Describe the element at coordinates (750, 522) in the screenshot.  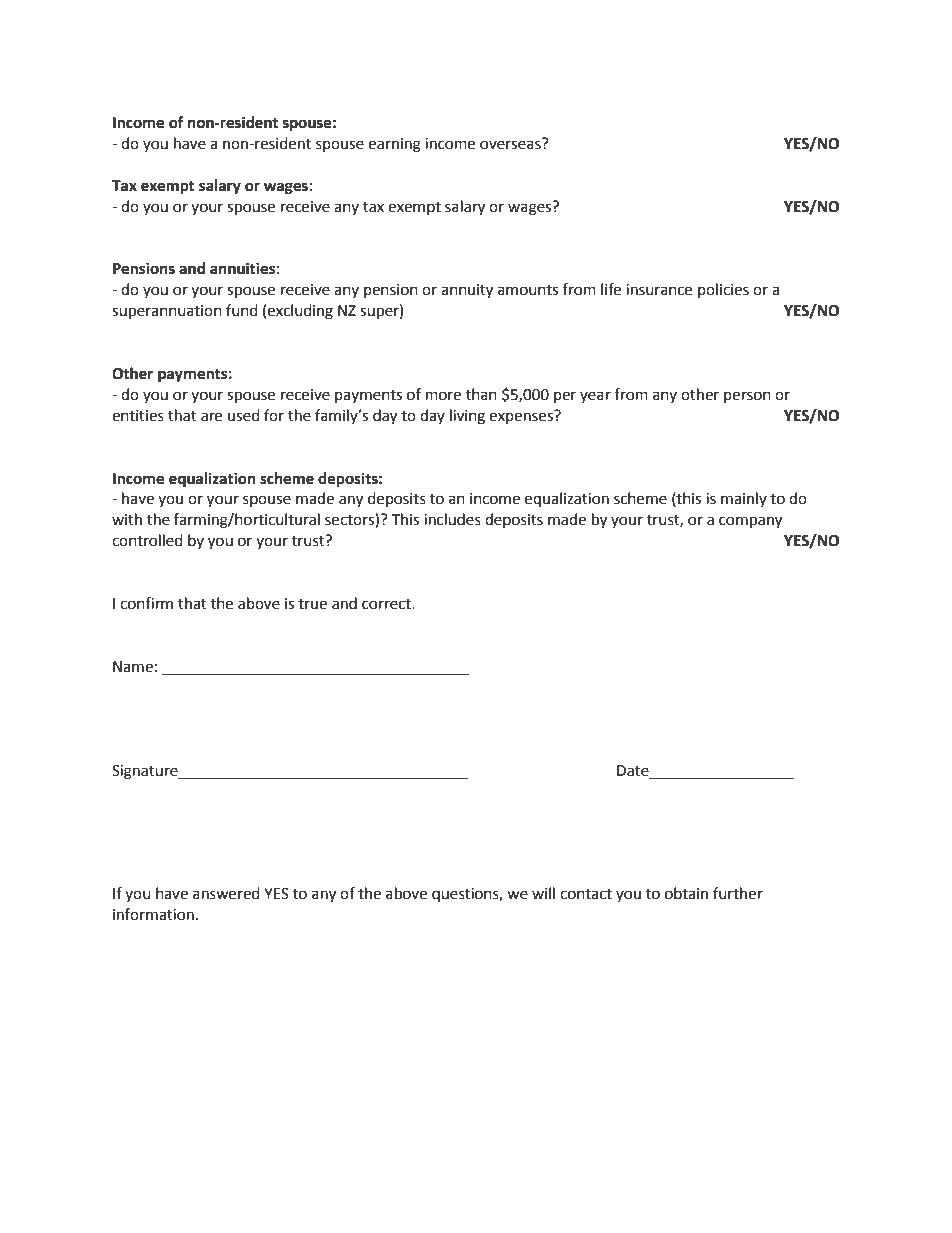
I see `company` at that location.
